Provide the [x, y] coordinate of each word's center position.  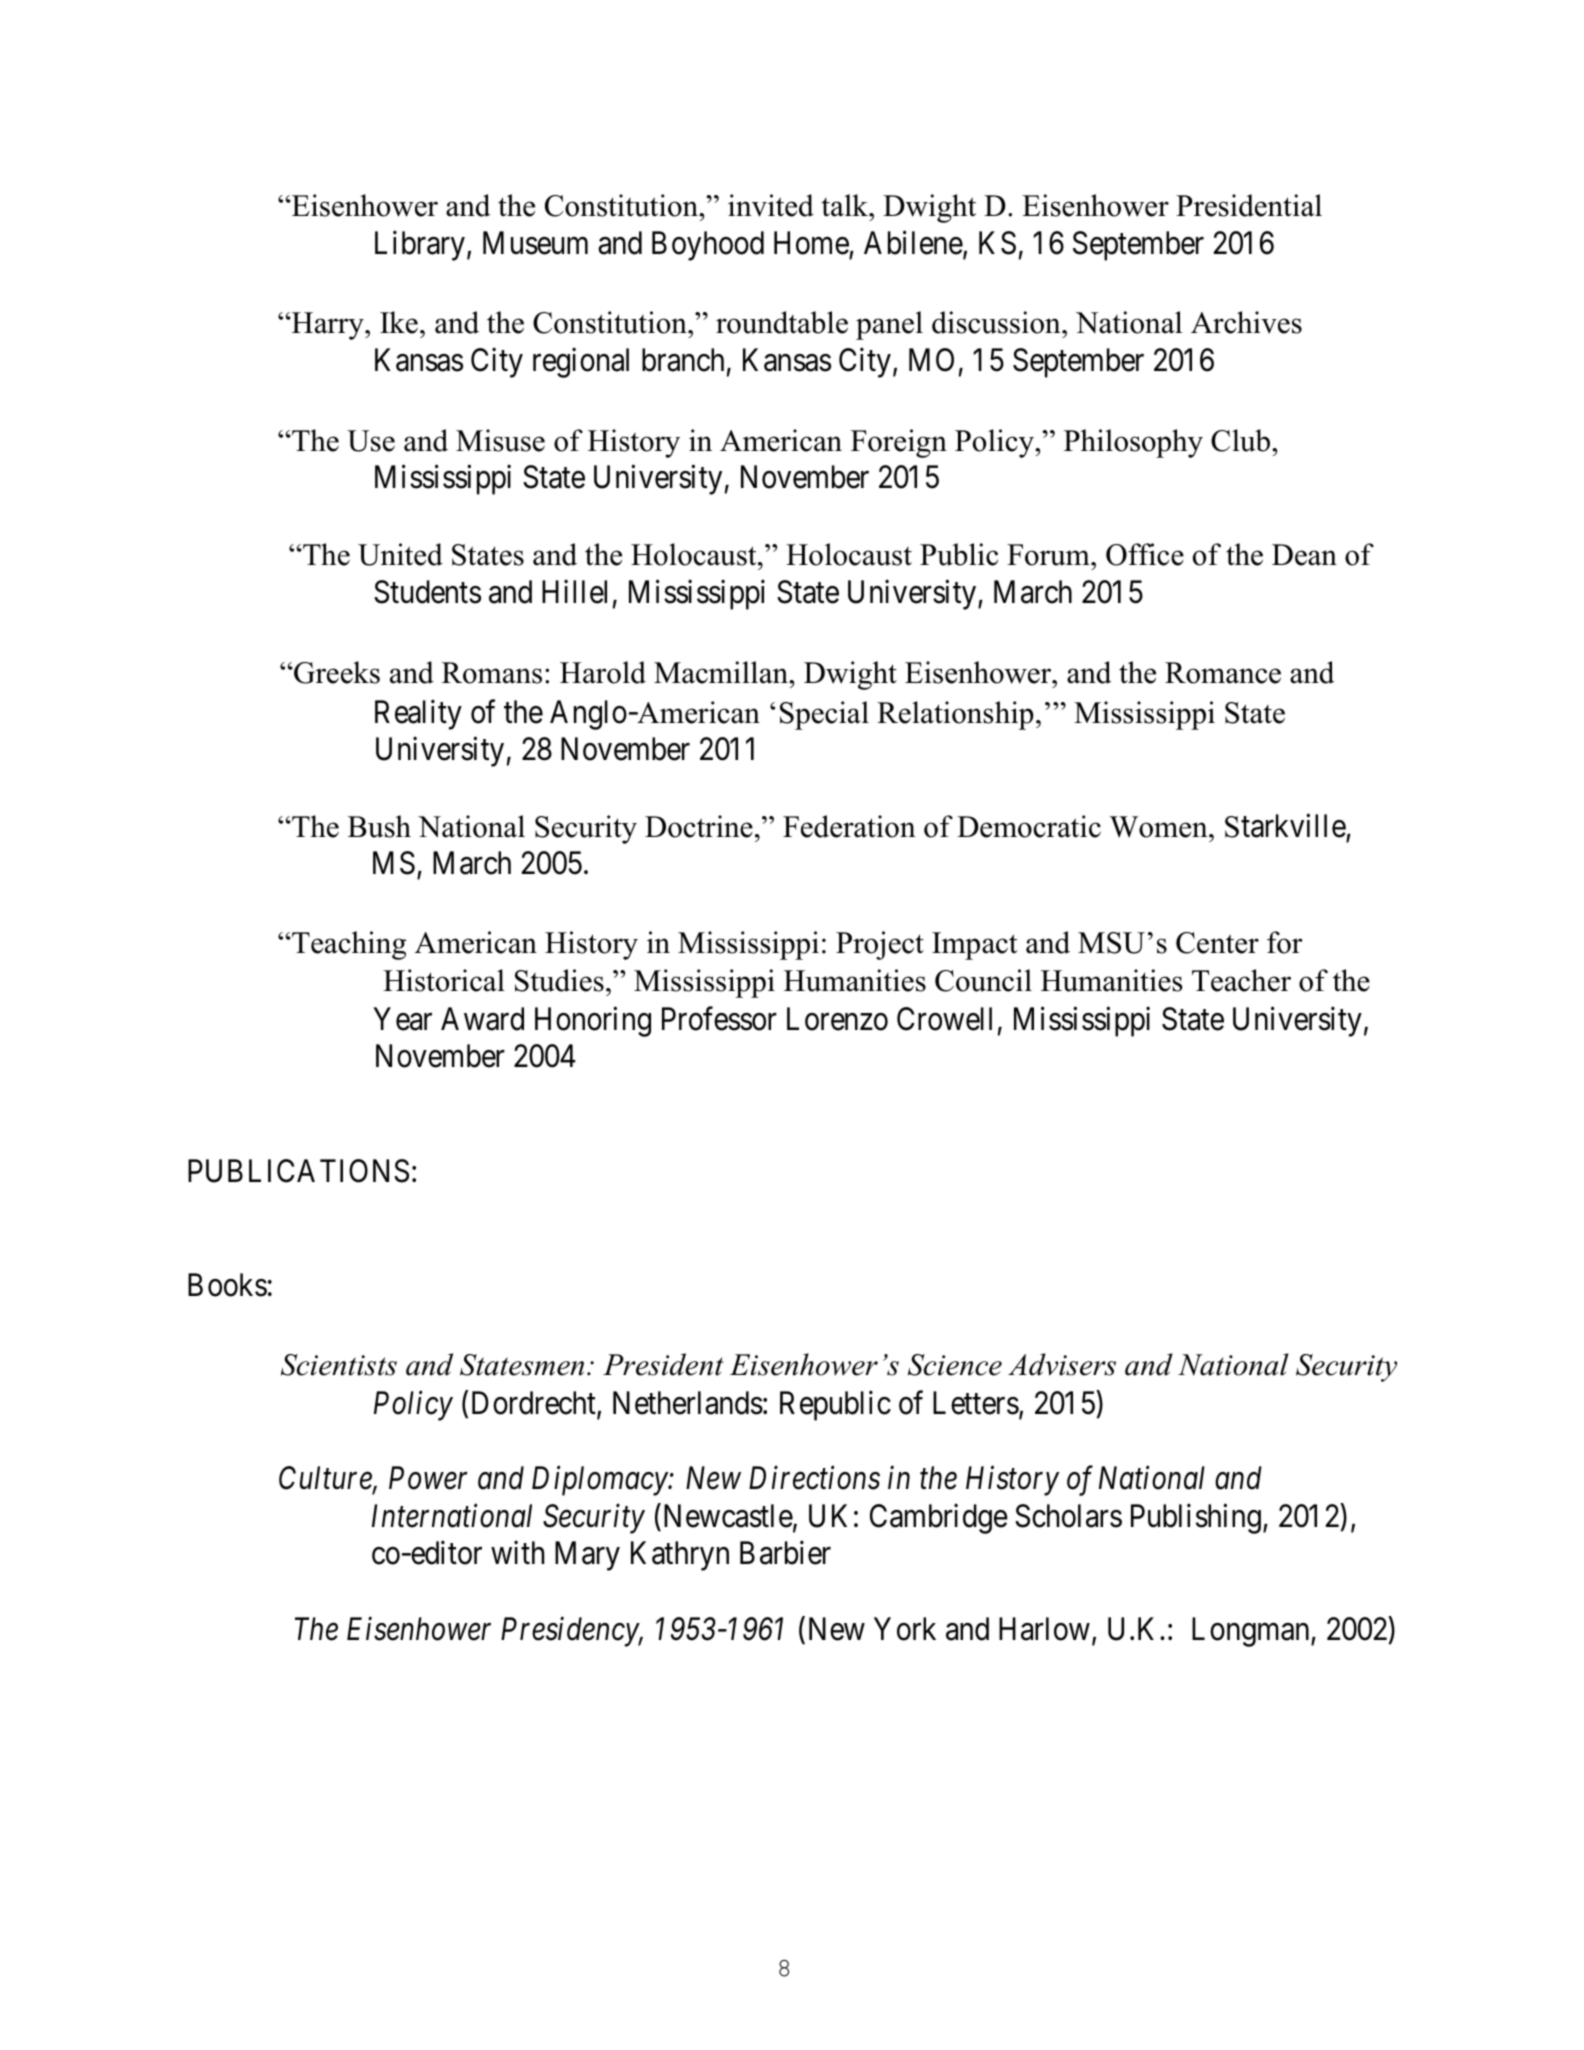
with [517, 1552]
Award [482, 1019]
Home [811, 243]
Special [824, 715]
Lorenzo [837, 1019]
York [905, 1629]
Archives [1246, 322]
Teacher [1241, 980]
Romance [1223, 673]
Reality [418, 715]
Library [420, 246]
